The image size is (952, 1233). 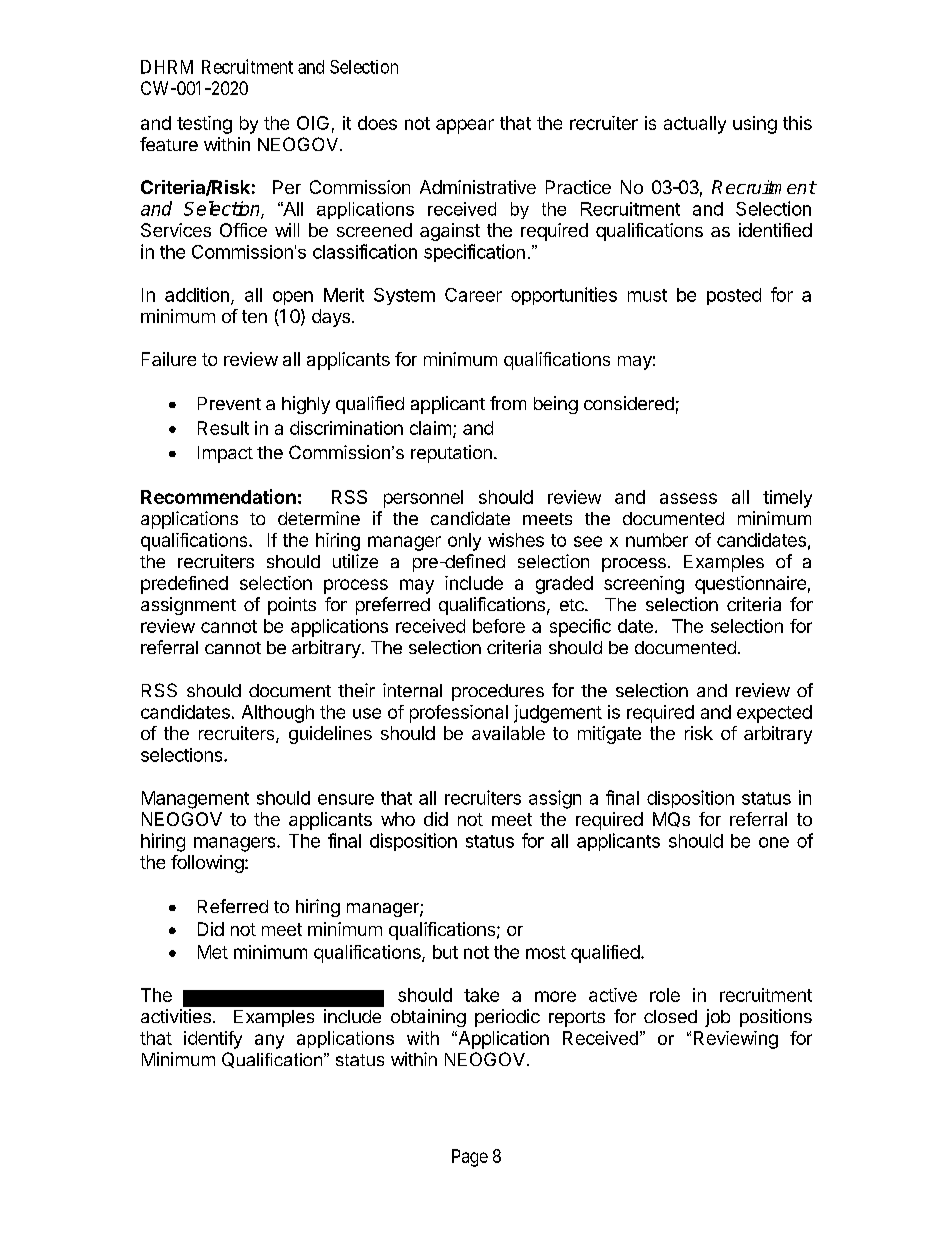 I want to click on appear, so click(x=465, y=126).
